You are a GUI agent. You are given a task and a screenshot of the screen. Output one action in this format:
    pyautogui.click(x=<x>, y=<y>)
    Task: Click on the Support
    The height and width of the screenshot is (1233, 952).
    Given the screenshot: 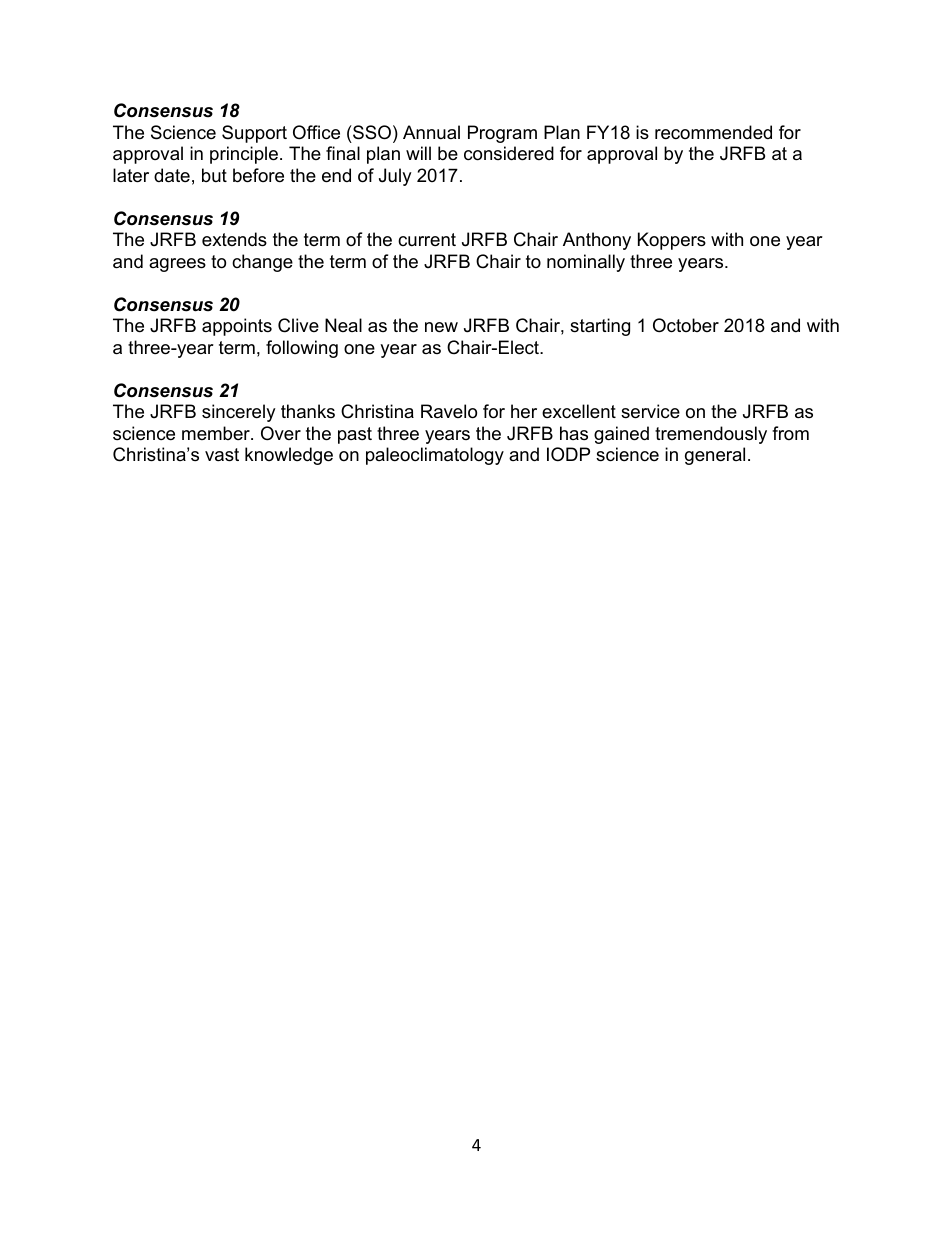 What is the action you would take?
    pyautogui.click(x=254, y=134)
